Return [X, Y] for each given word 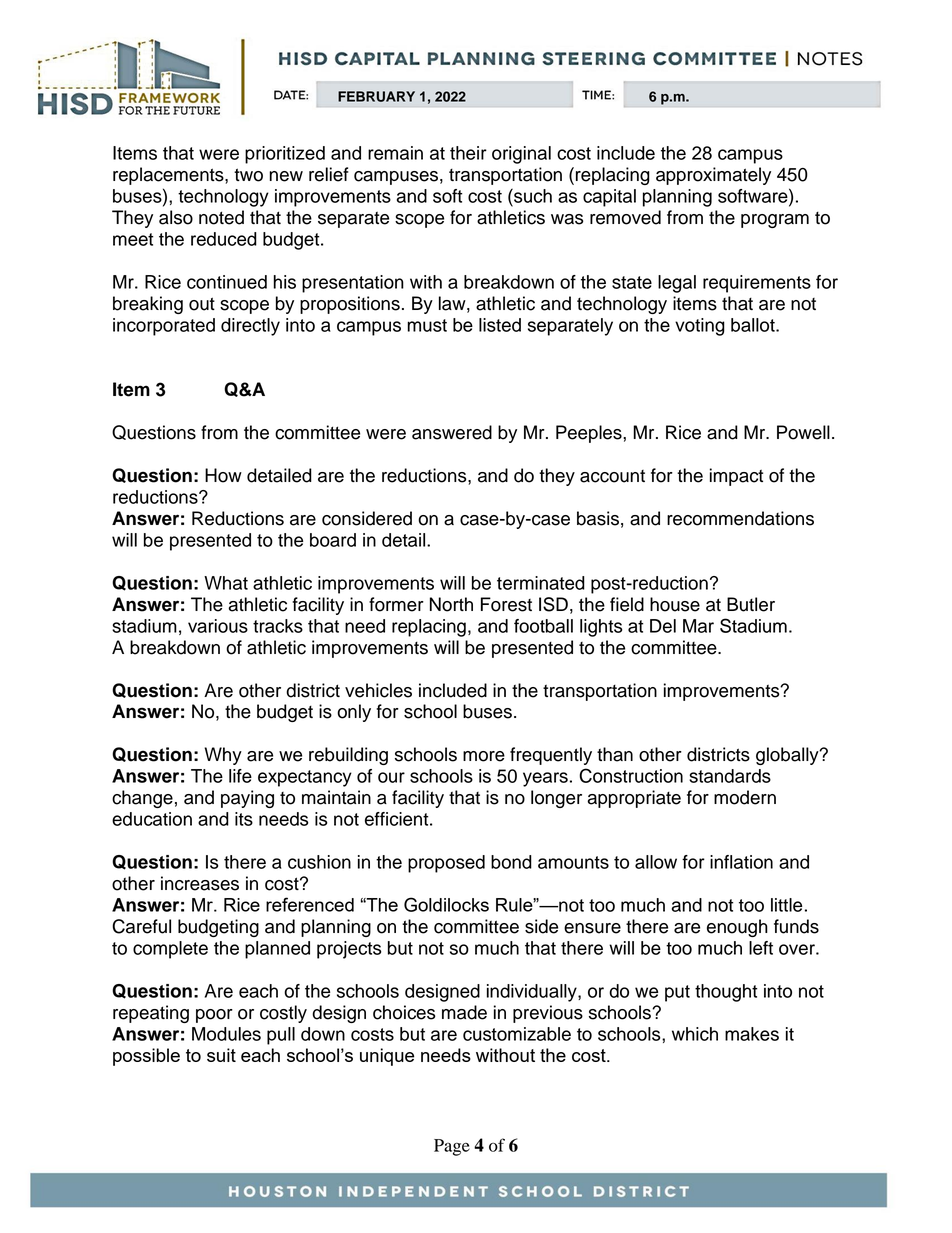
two [248, 175]
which [695, 1034]
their [468, 153]
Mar [698, 626]
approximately [713, 176]
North [451, 604]
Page [452, 1147]
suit [221, 1055]
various [218, 626]
